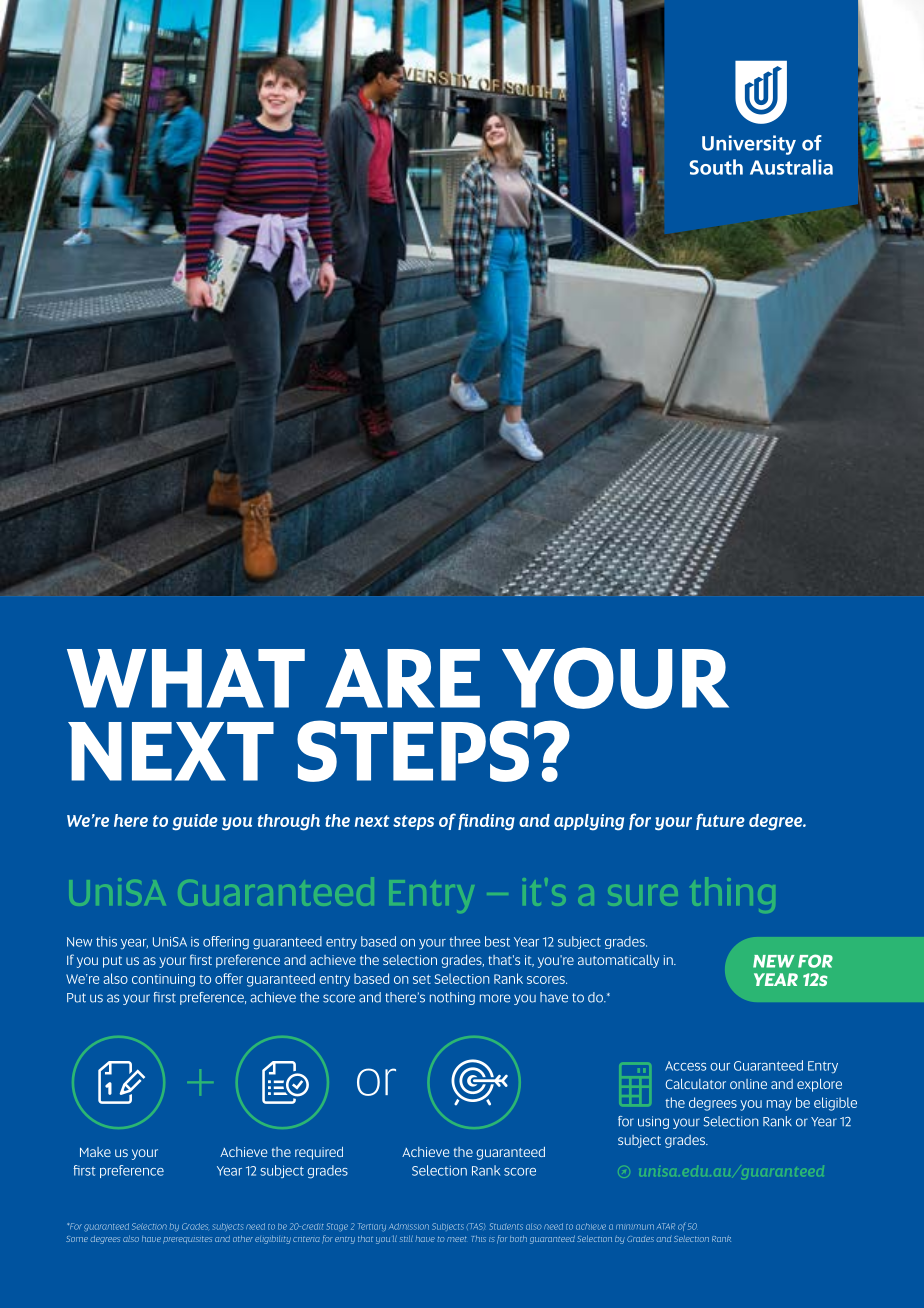  What do you see at coordinates (457, 1239) in the screenshot?
I see `meet` at bounding box center [457, 1239].
